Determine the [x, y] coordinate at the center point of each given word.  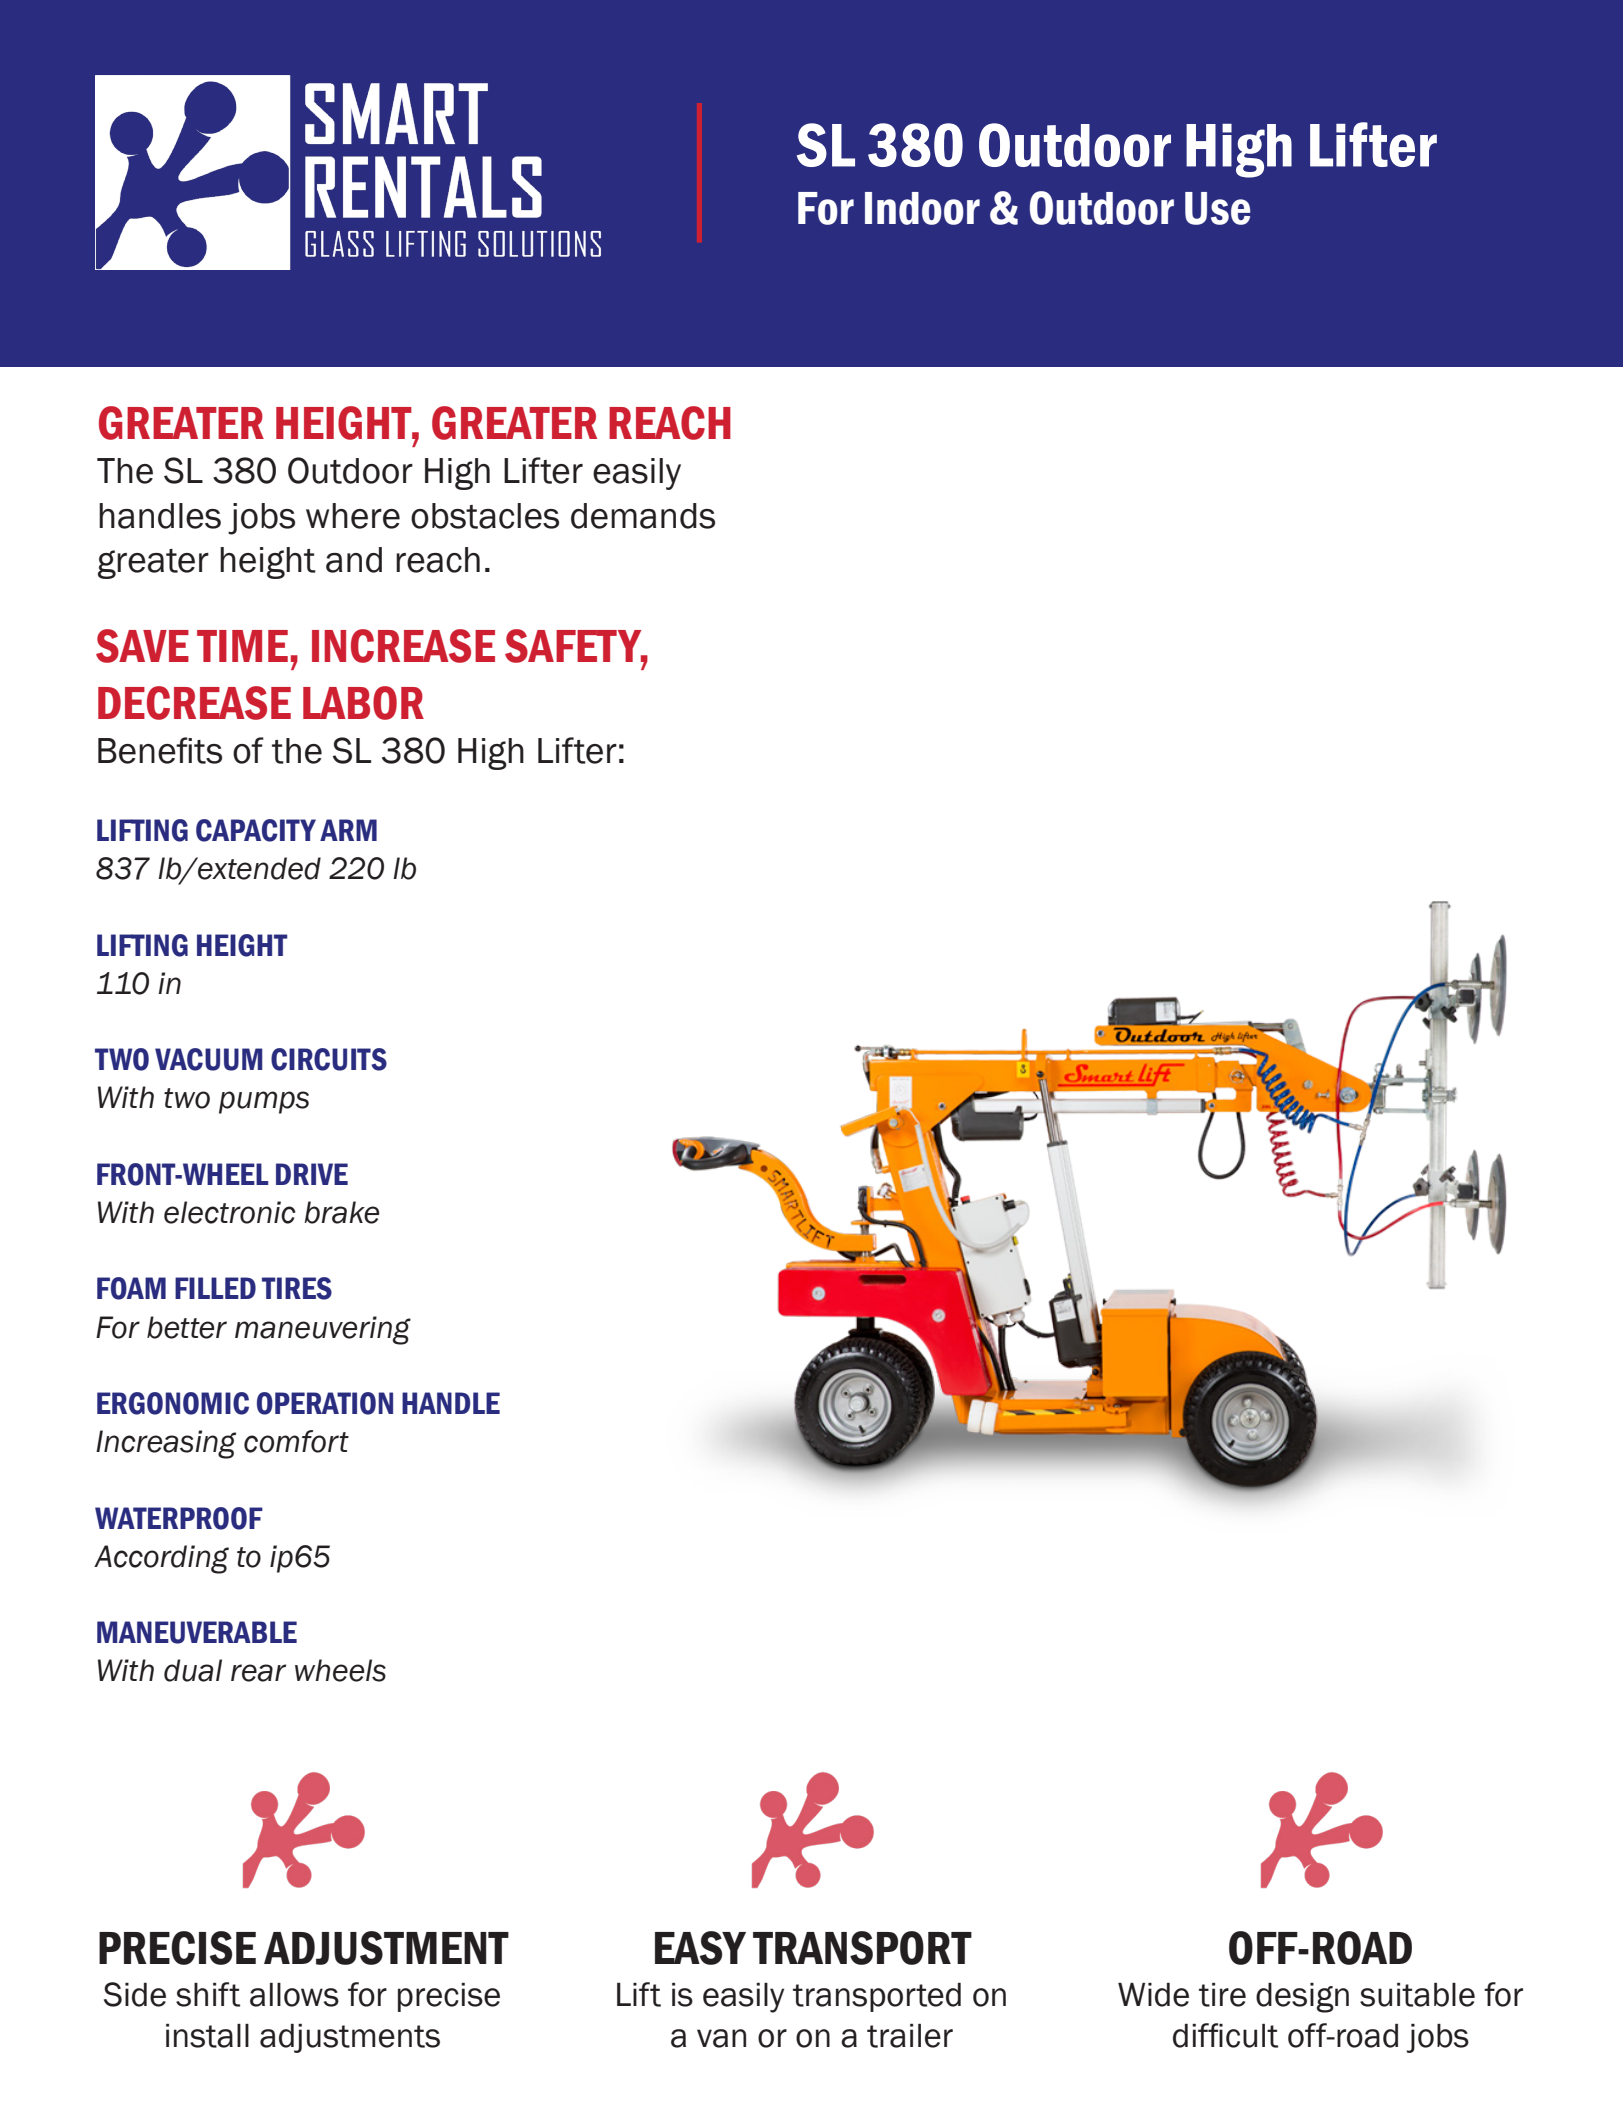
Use [1217, 208]
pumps [264, 1102]
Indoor [922, 208]
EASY [700, 1948]
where [353, 516]
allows [294, 1995]
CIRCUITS [329, 1059]
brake [341, 1212]
